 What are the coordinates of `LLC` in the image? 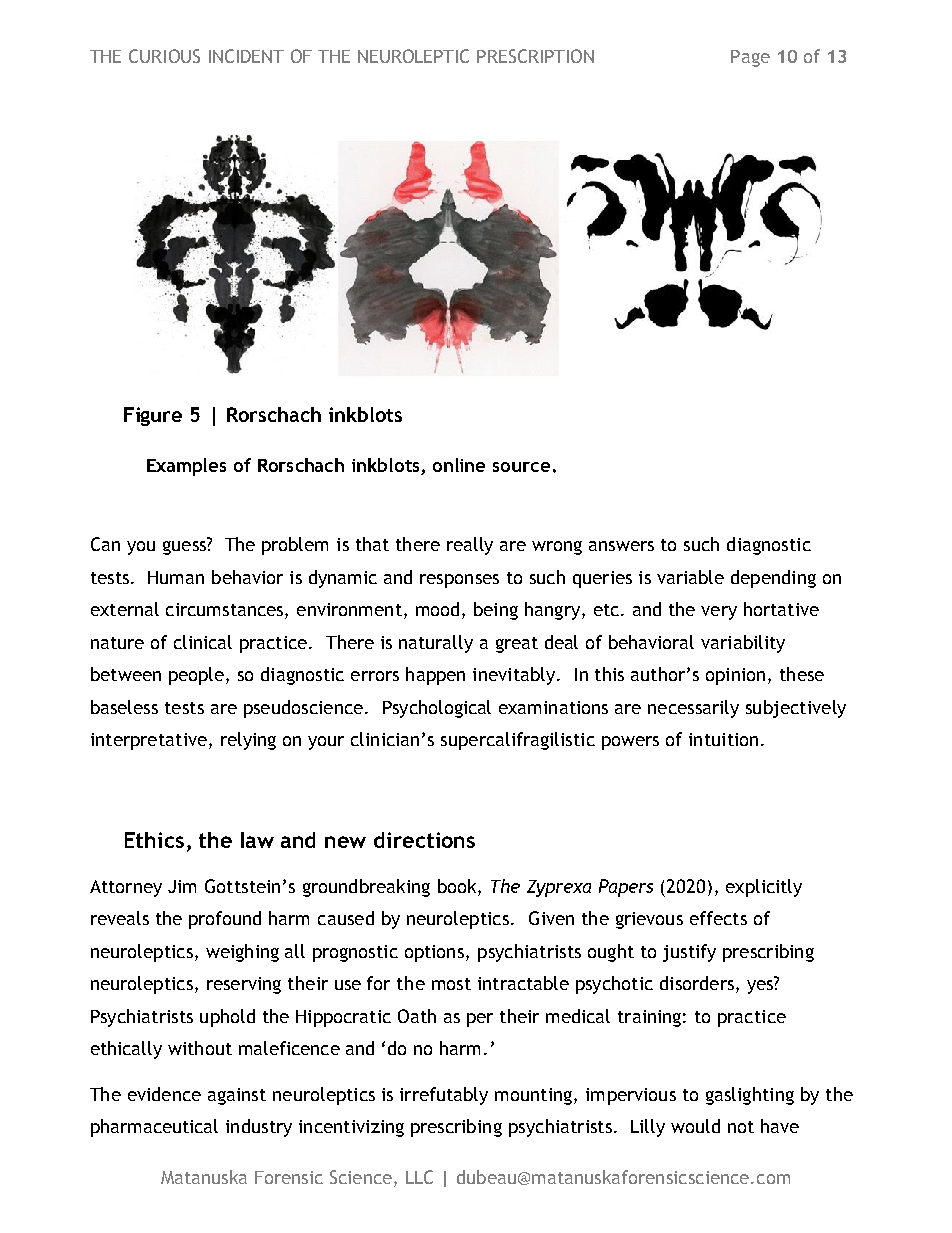 It's located at (419, 1177).
